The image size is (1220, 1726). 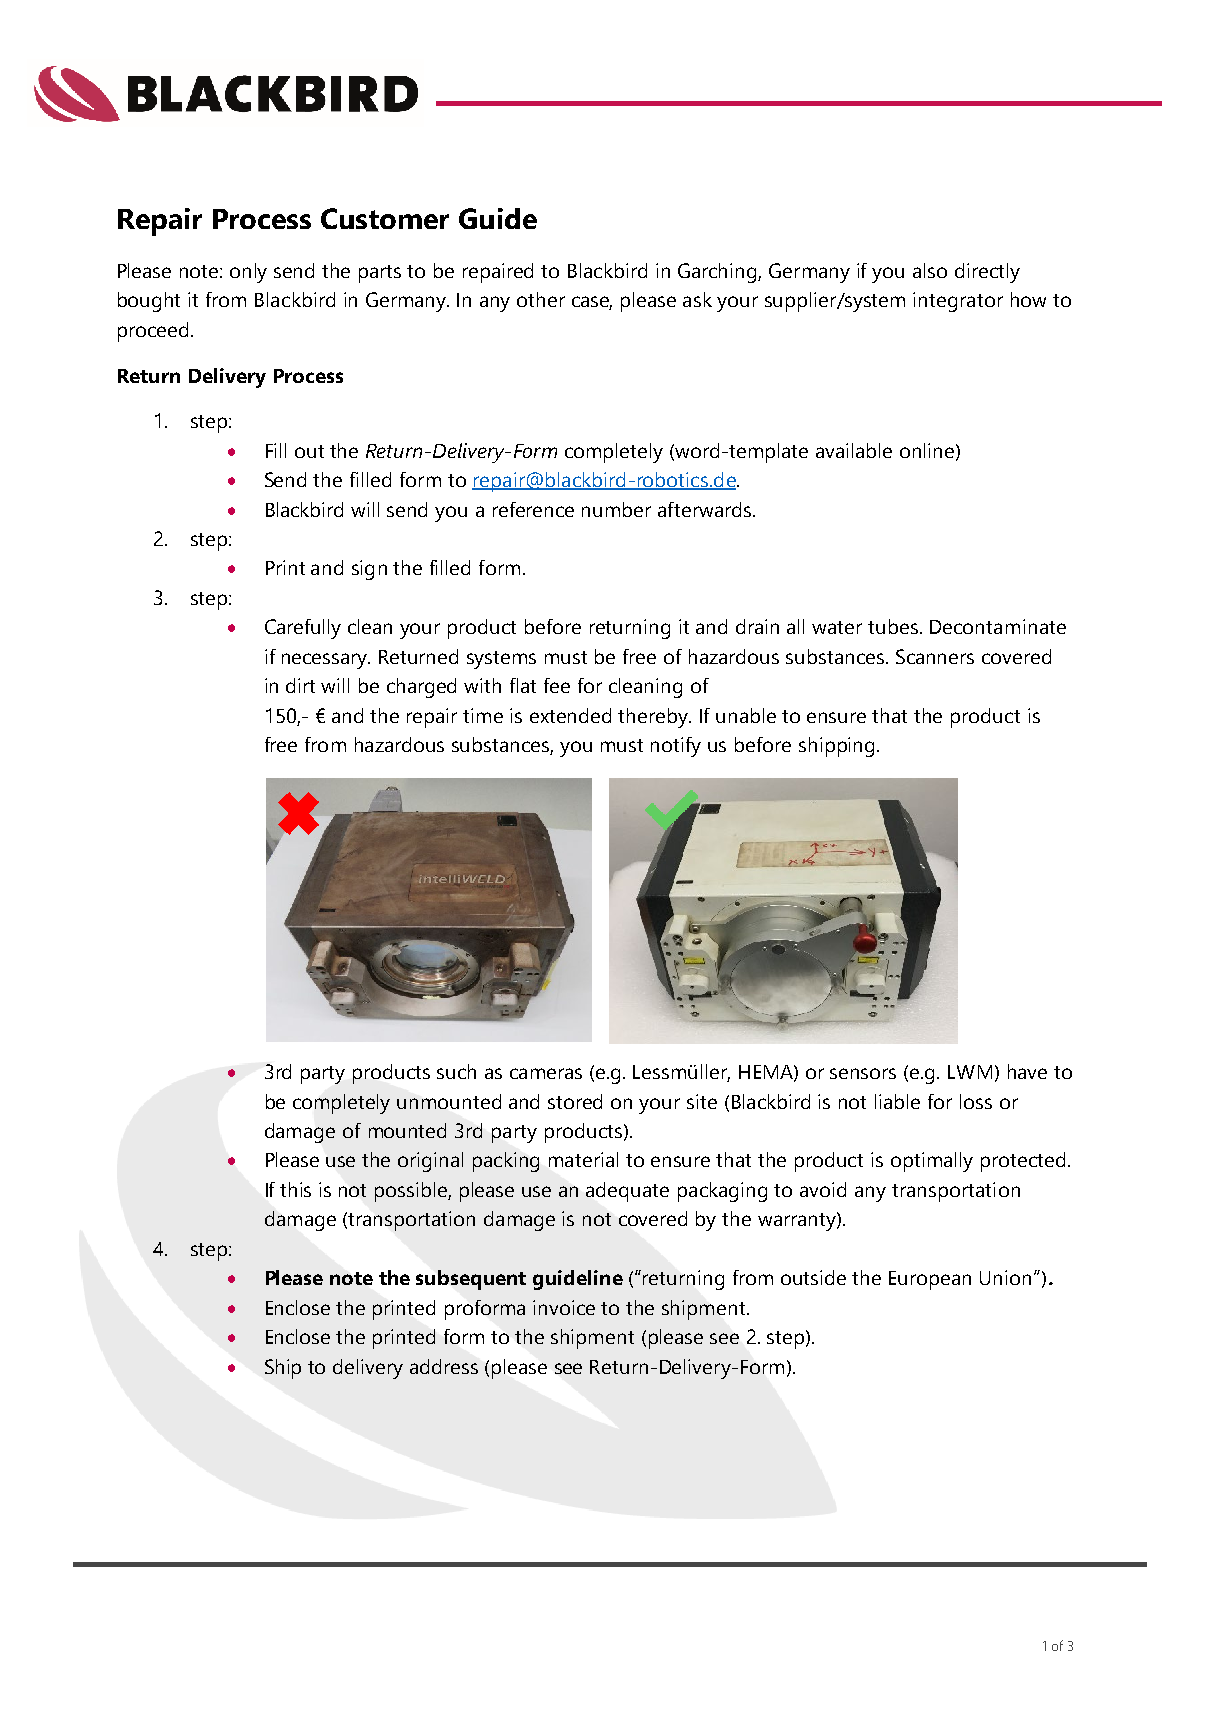 I want to click on fee, so click(x=557, y=685).
